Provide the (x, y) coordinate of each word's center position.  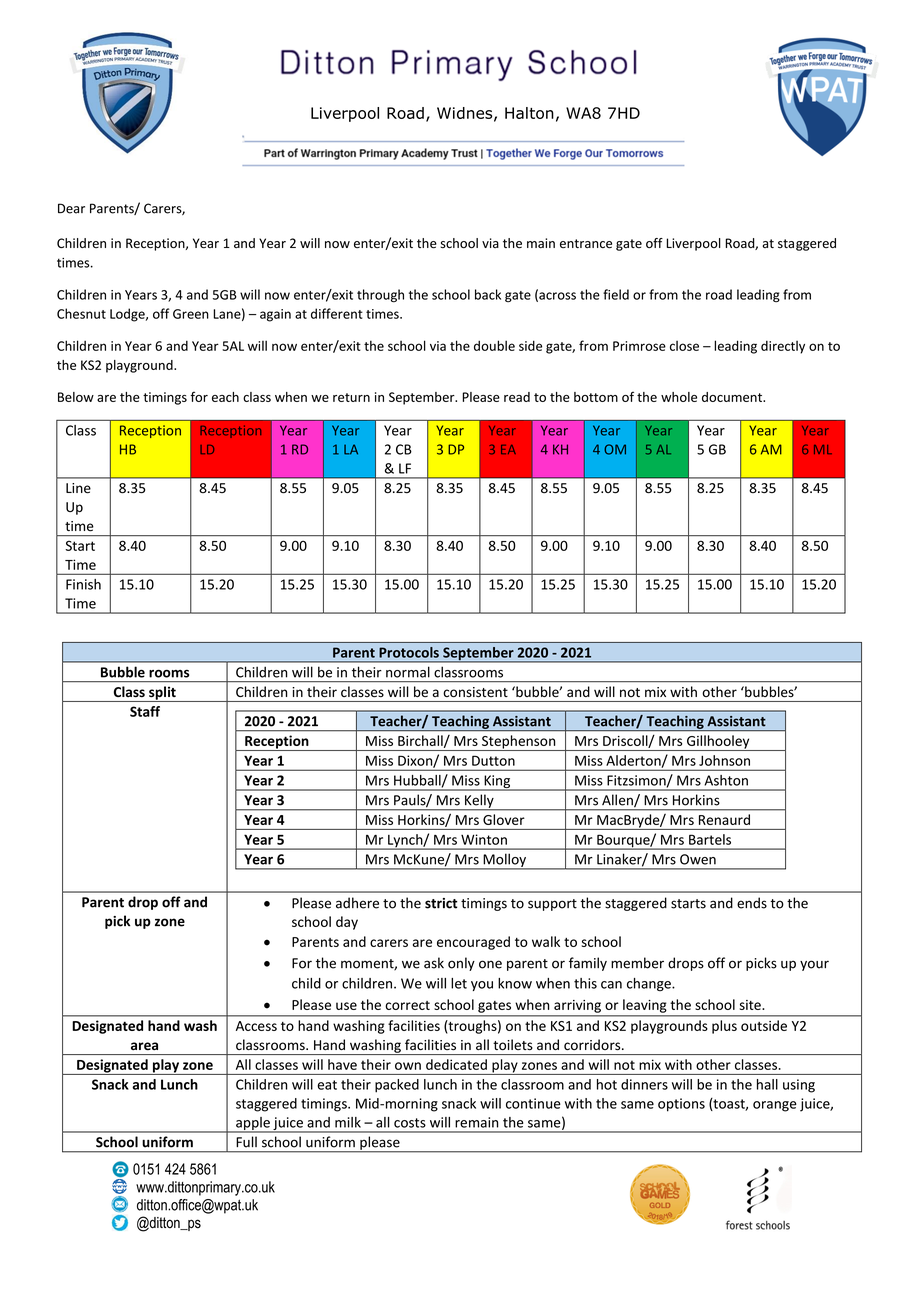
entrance (586, 244)
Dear (71, 208)
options (681, 1105)
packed (397, 1086)
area (144, 1046)
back (488, 294)
